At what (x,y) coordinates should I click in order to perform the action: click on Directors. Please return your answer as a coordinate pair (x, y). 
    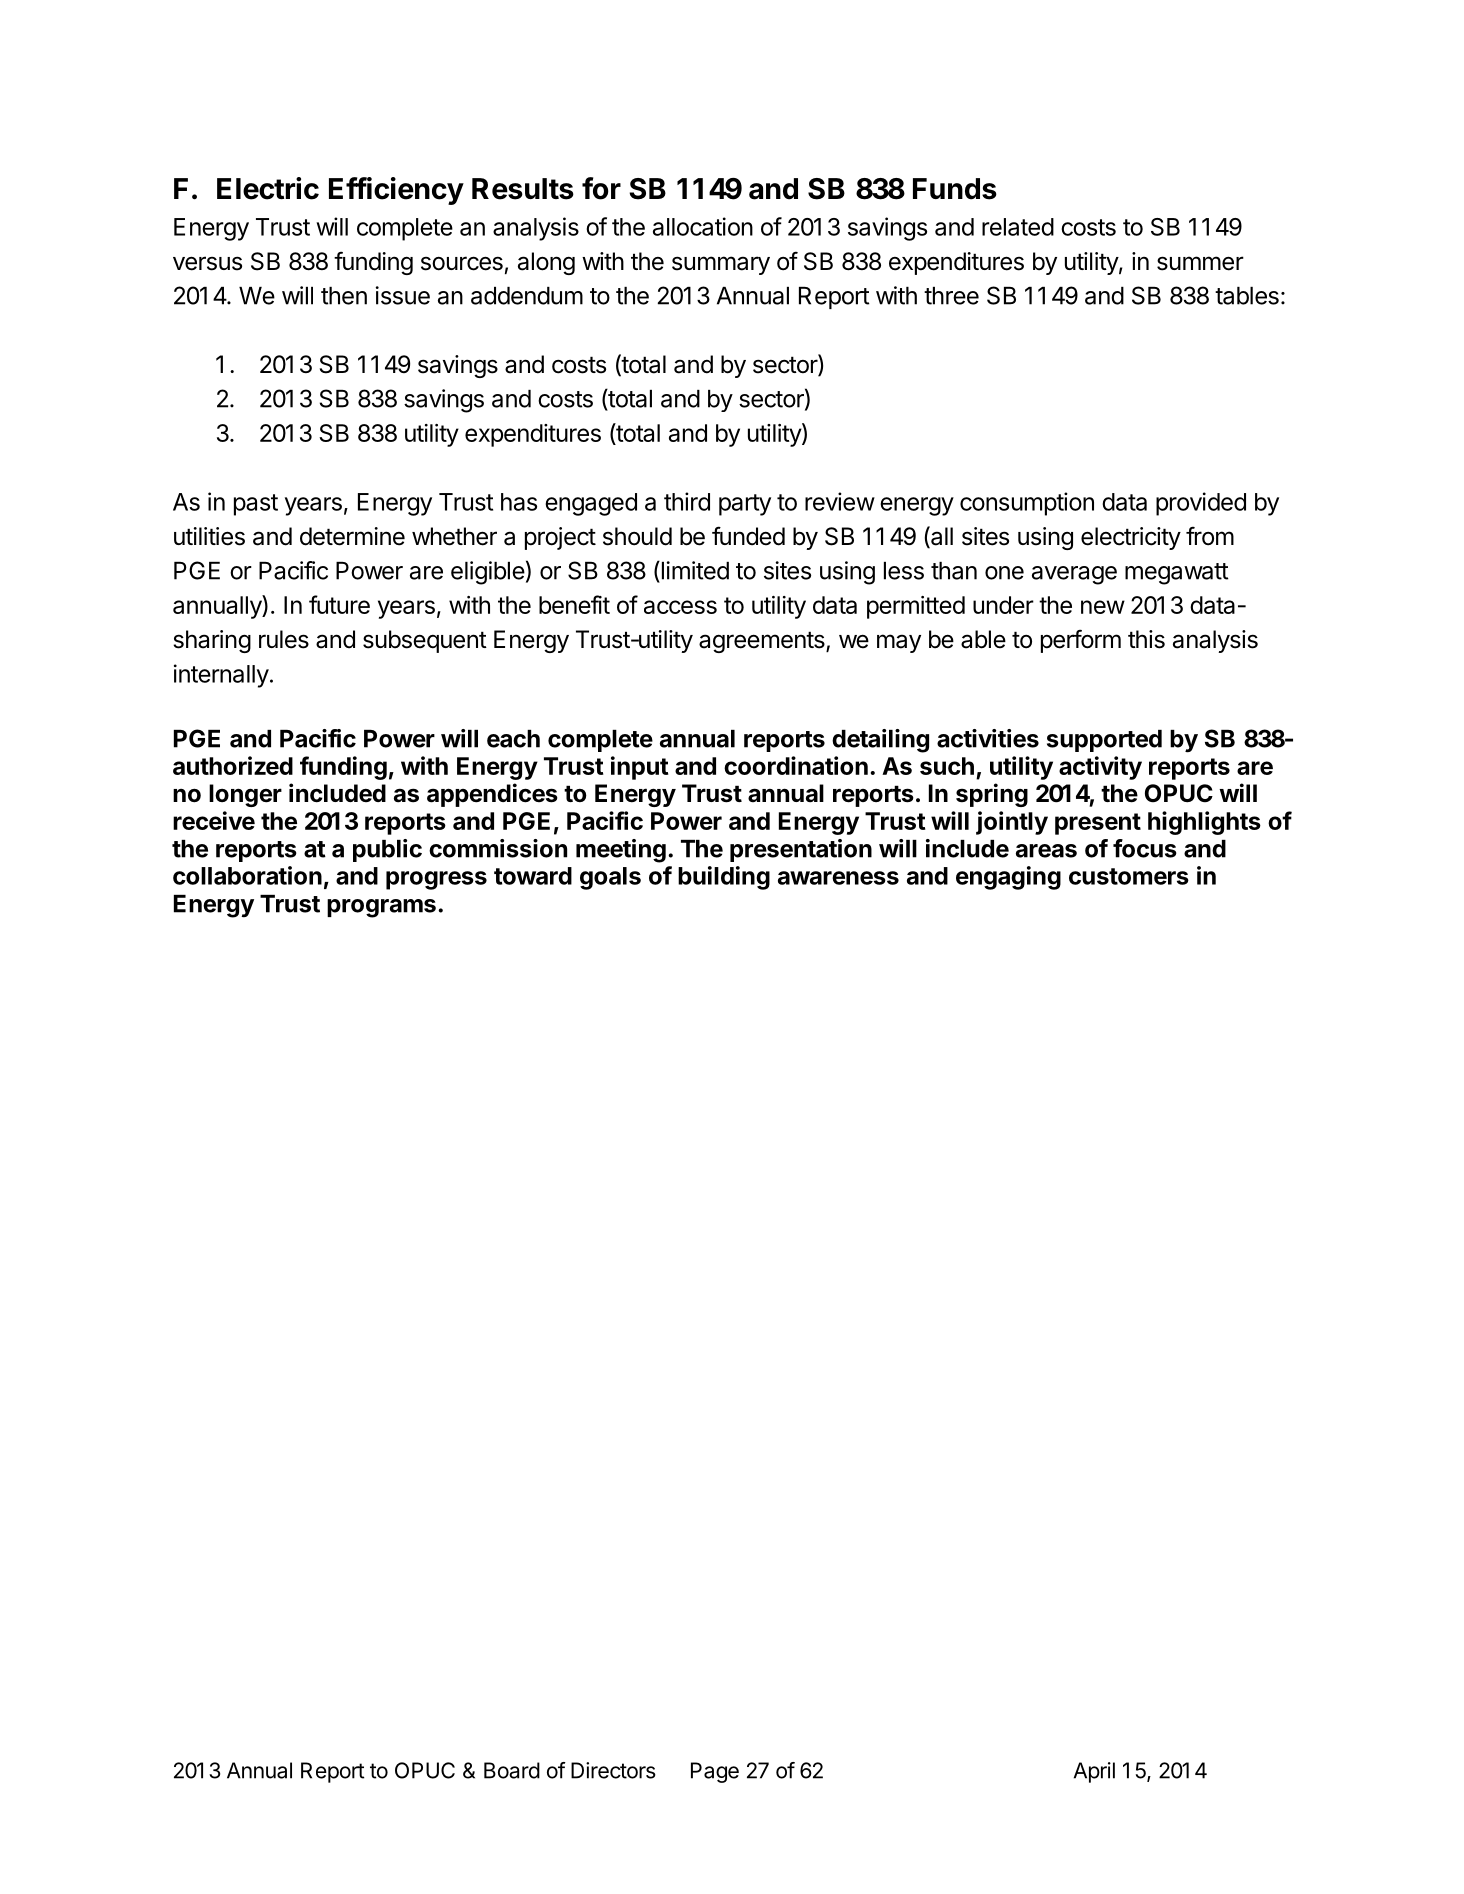
    Looking at the image, I should click on (613, 1770).
